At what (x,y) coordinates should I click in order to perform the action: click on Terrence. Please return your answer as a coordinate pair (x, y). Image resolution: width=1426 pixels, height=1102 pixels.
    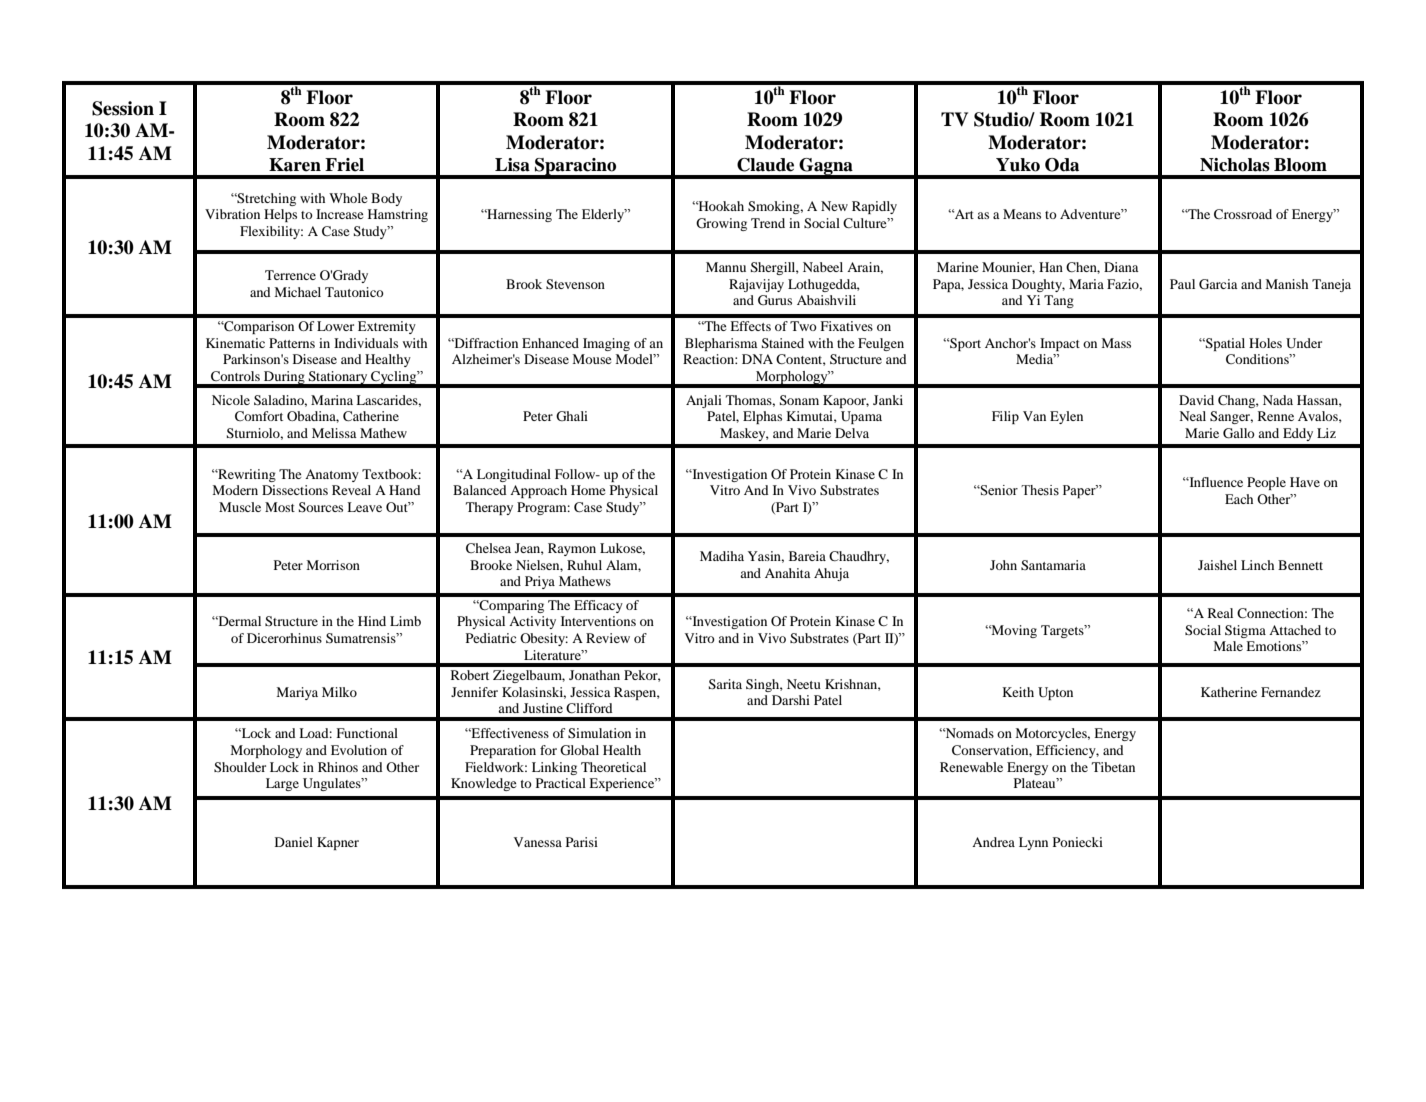
    Looking at the image, I should click on (290, 275).
